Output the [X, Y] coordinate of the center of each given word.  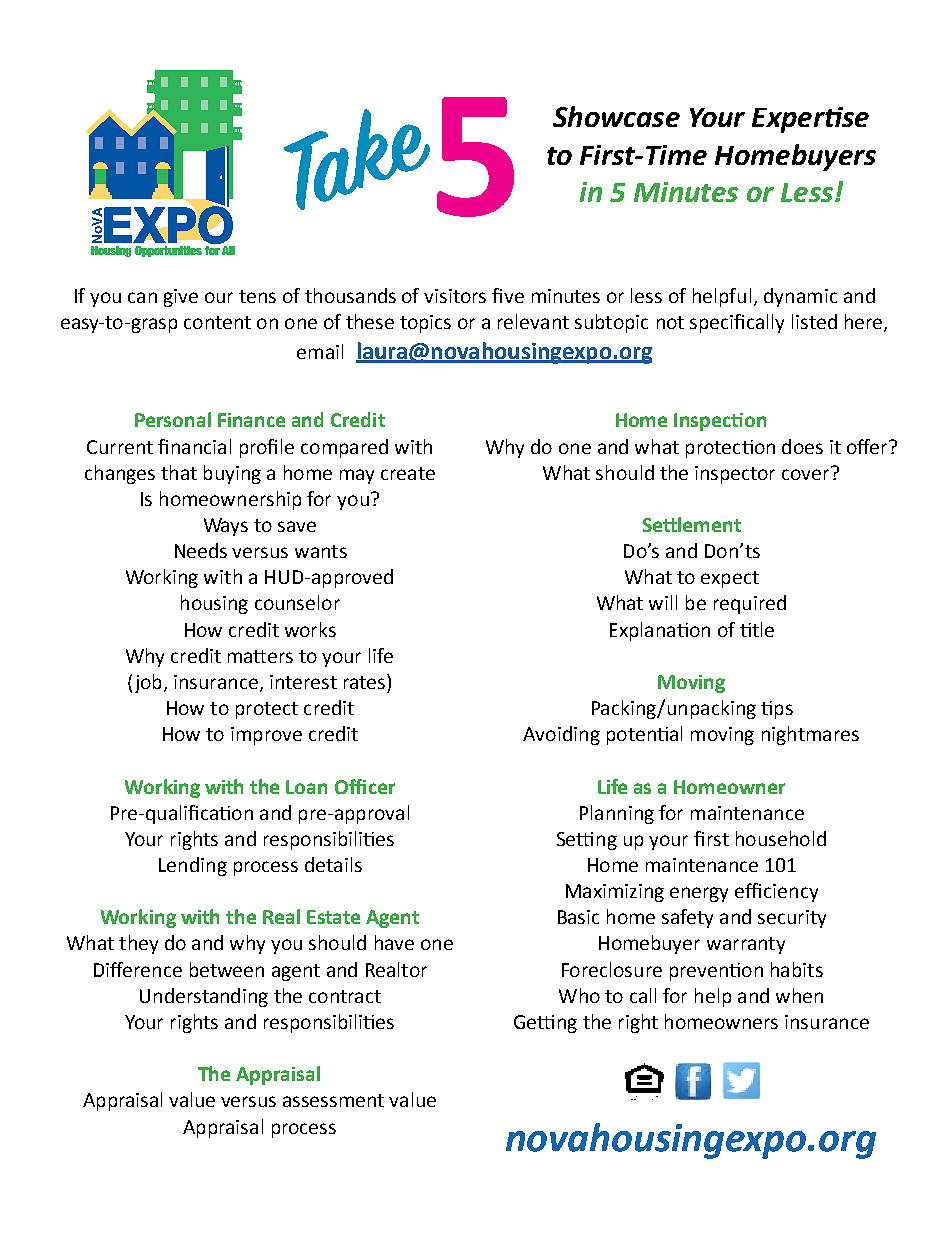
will [663, 602]
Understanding [204, 997]
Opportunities [168, 251]
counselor [297, 602]
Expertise [810, 120]
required [750, 604]
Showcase [616, 116]
